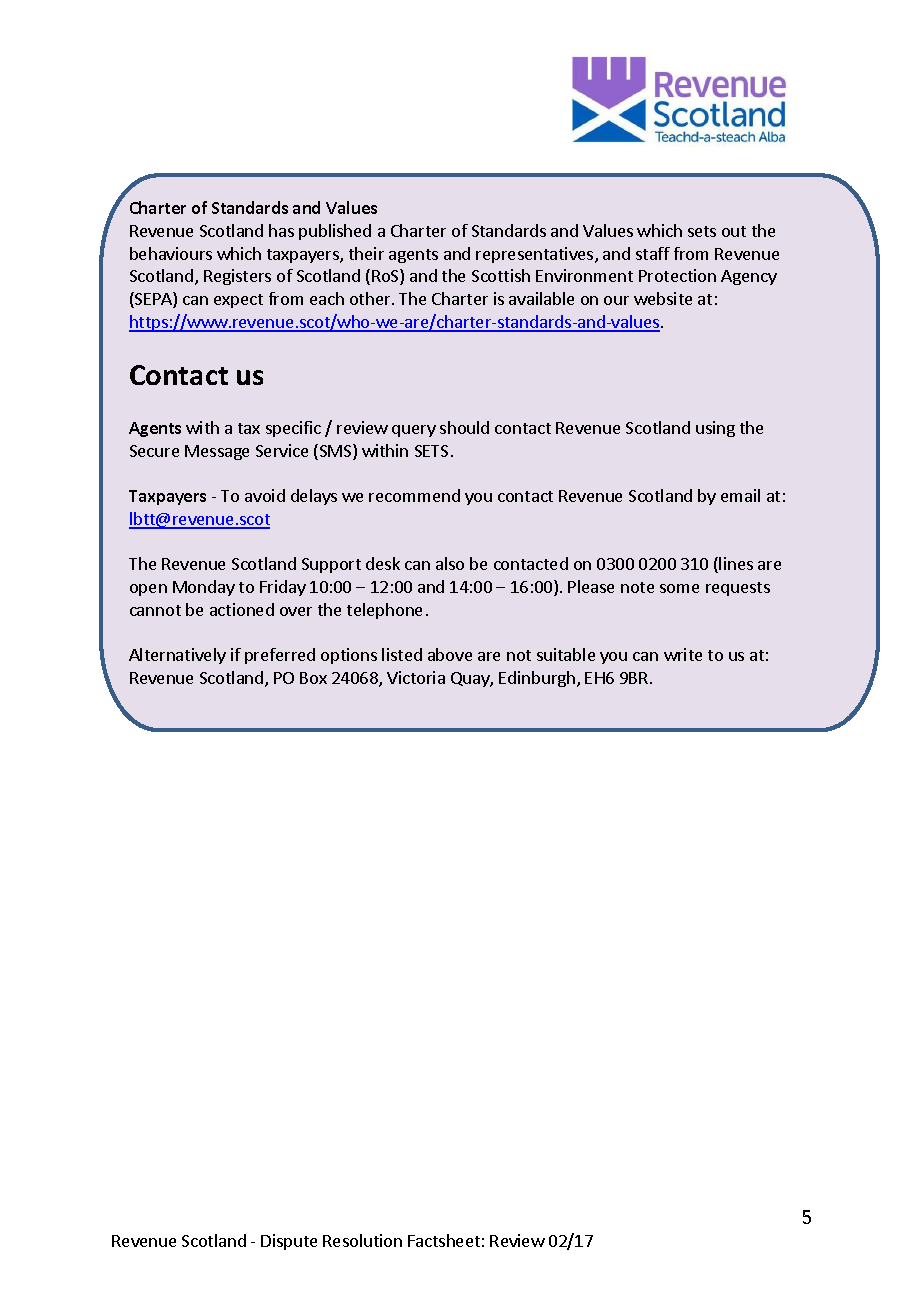  I want to click on their, so click(366, 253).
